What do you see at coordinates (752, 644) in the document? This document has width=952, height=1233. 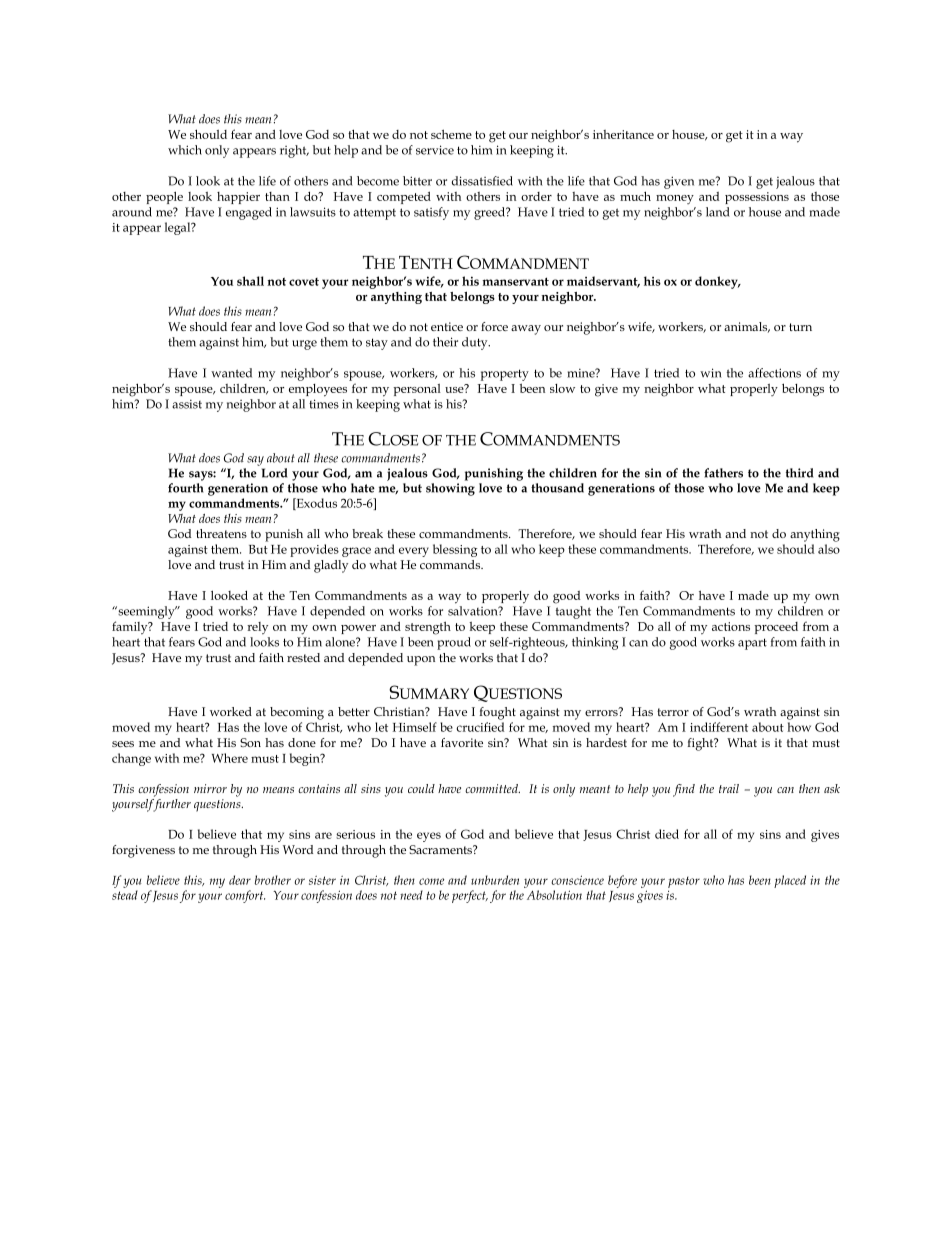 I see `apart` at bounding box center [752, 644].
